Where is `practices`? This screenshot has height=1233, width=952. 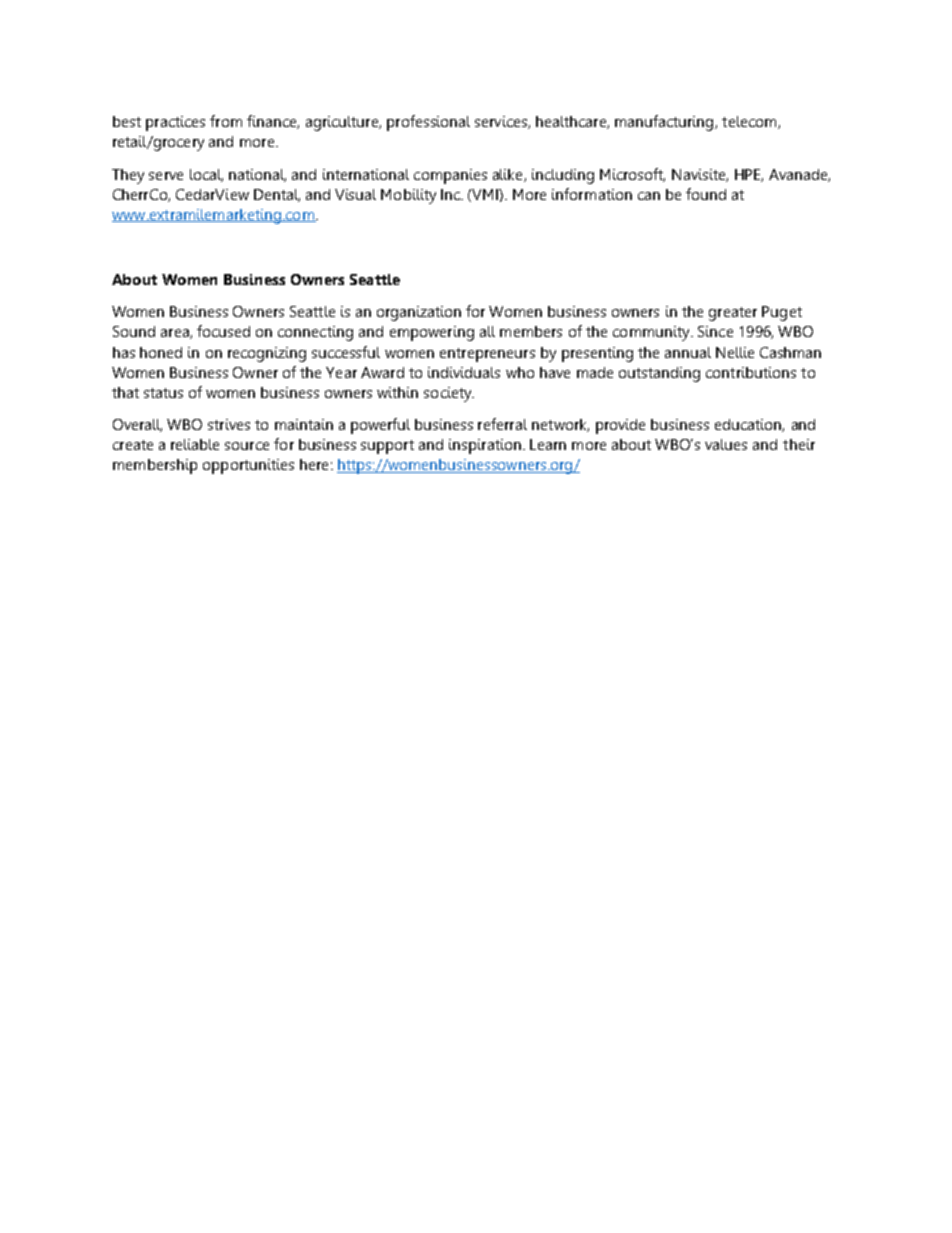 practices is located at coordinates (175, 123).
